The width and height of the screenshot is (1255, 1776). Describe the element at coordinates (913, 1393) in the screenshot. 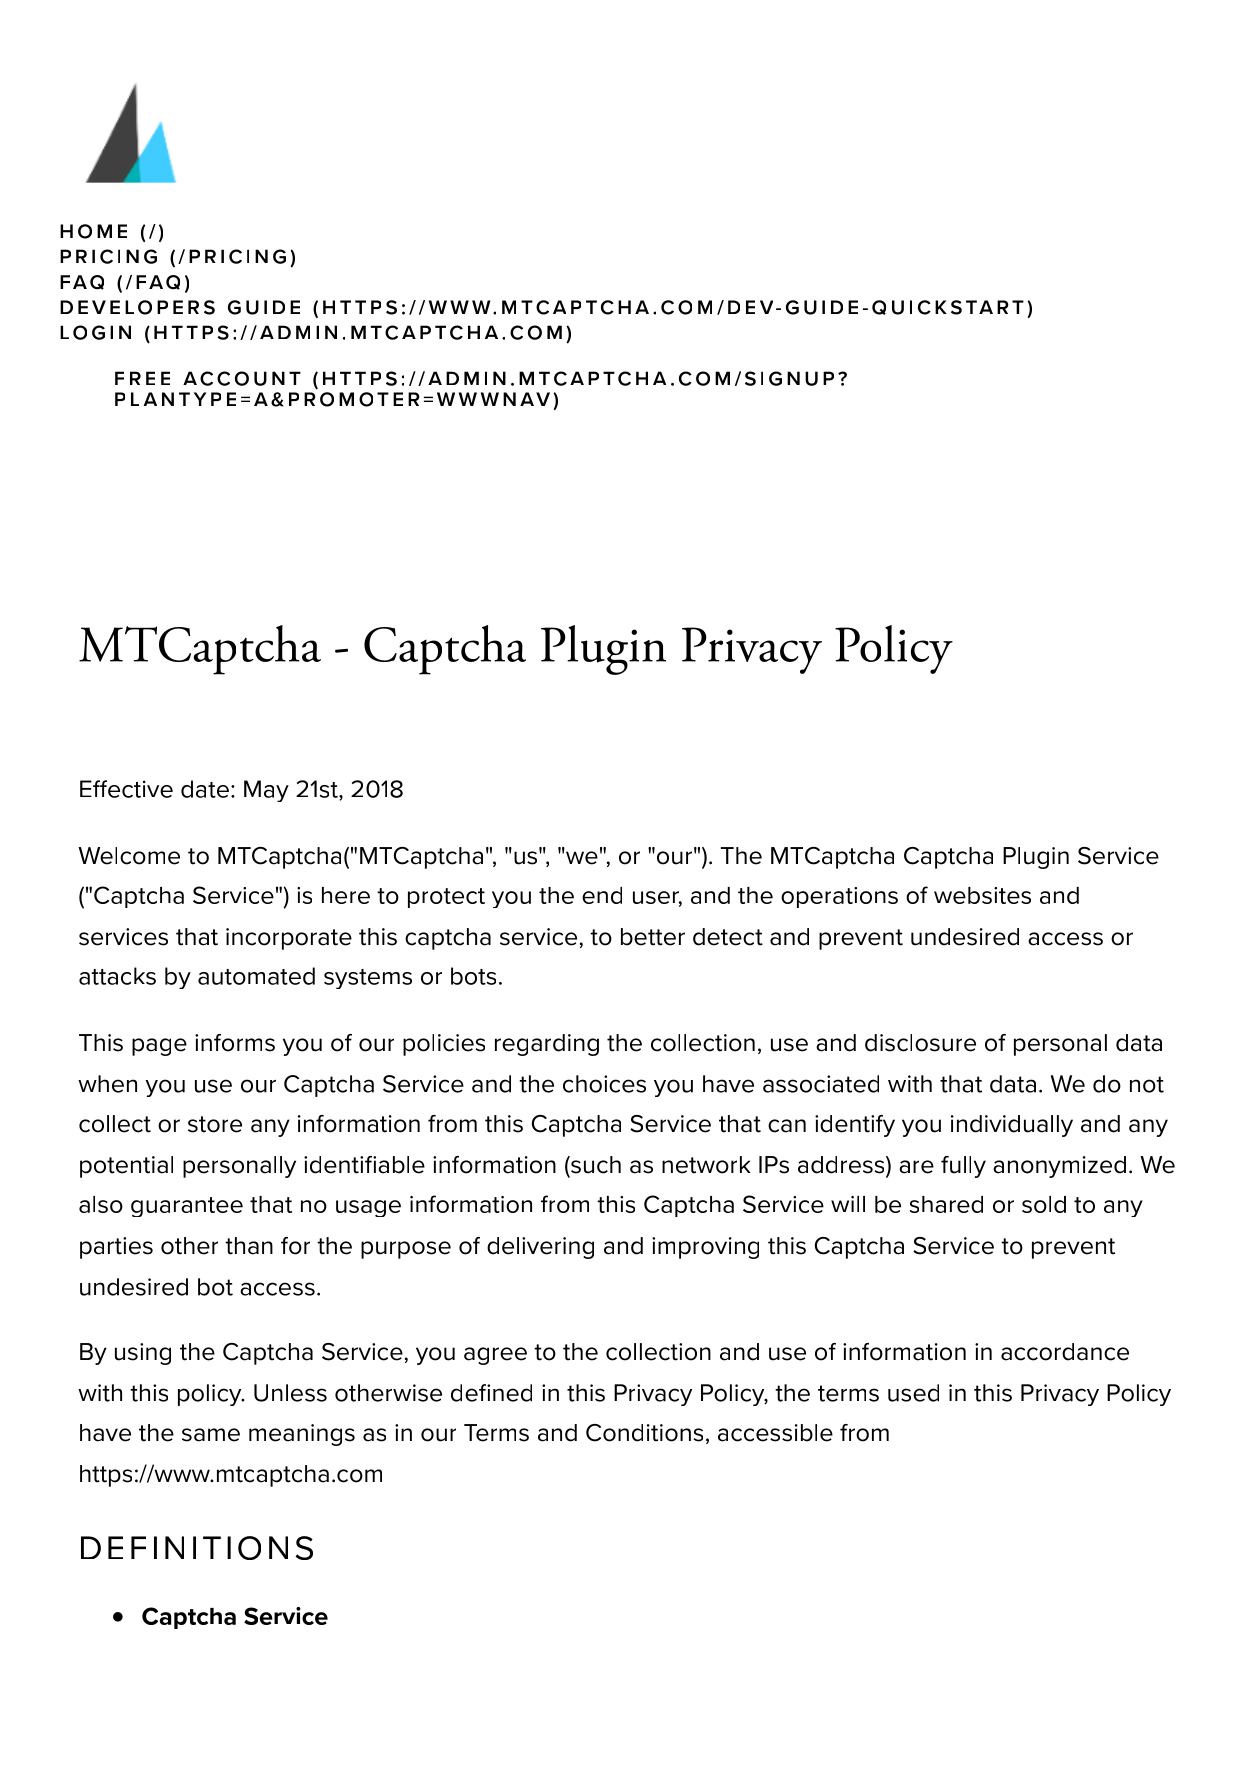

I see `used` at that location.
